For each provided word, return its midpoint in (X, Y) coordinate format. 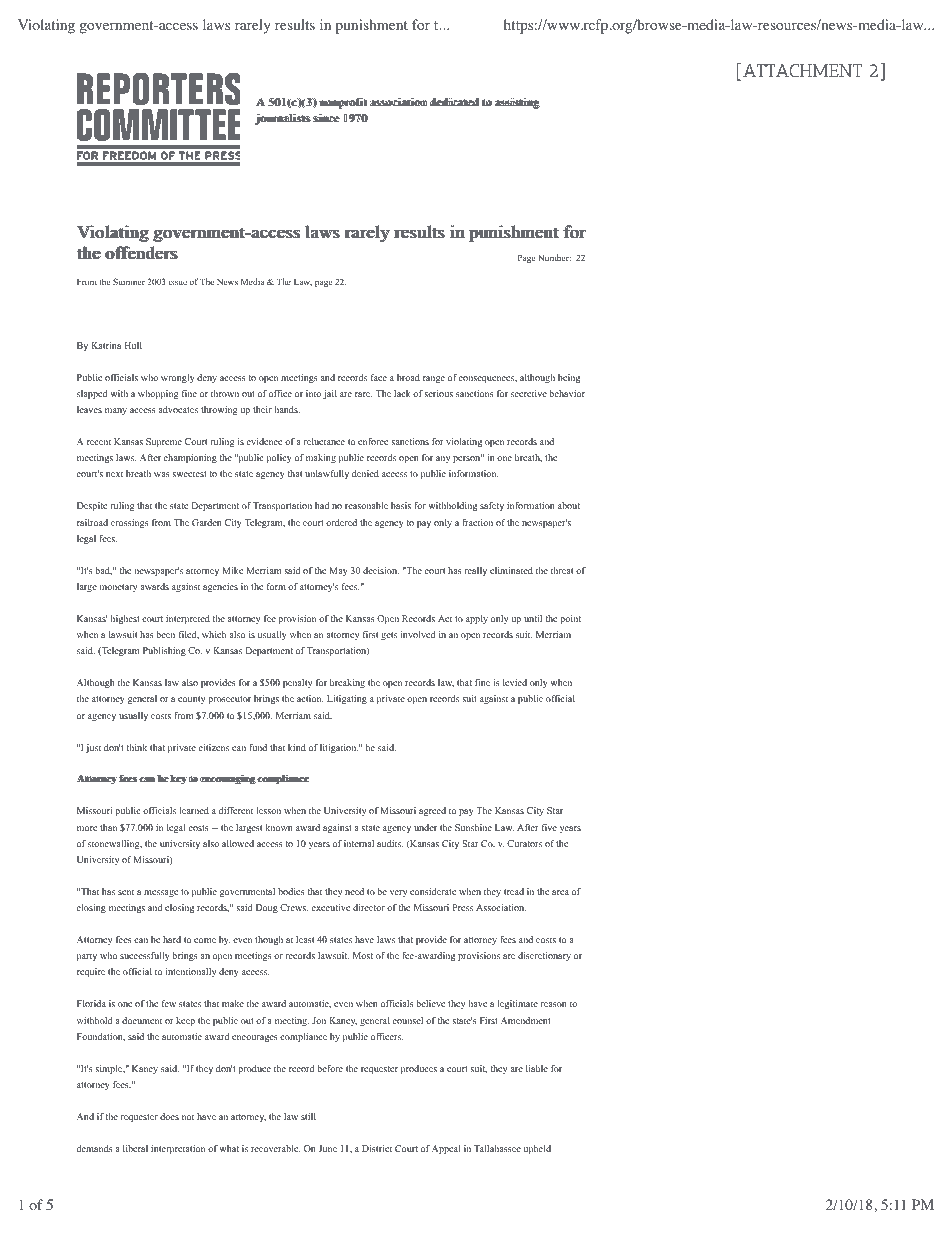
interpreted (188, 619)
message (161, 893)
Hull (133, 345)
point (570, 619)
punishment (371, 26)
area (560, 892)
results (295, 24)
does (169, 1116)
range (434, 379)
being (569, 378)
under (425, 827)
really (476, 571)
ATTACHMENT (802, 70)
